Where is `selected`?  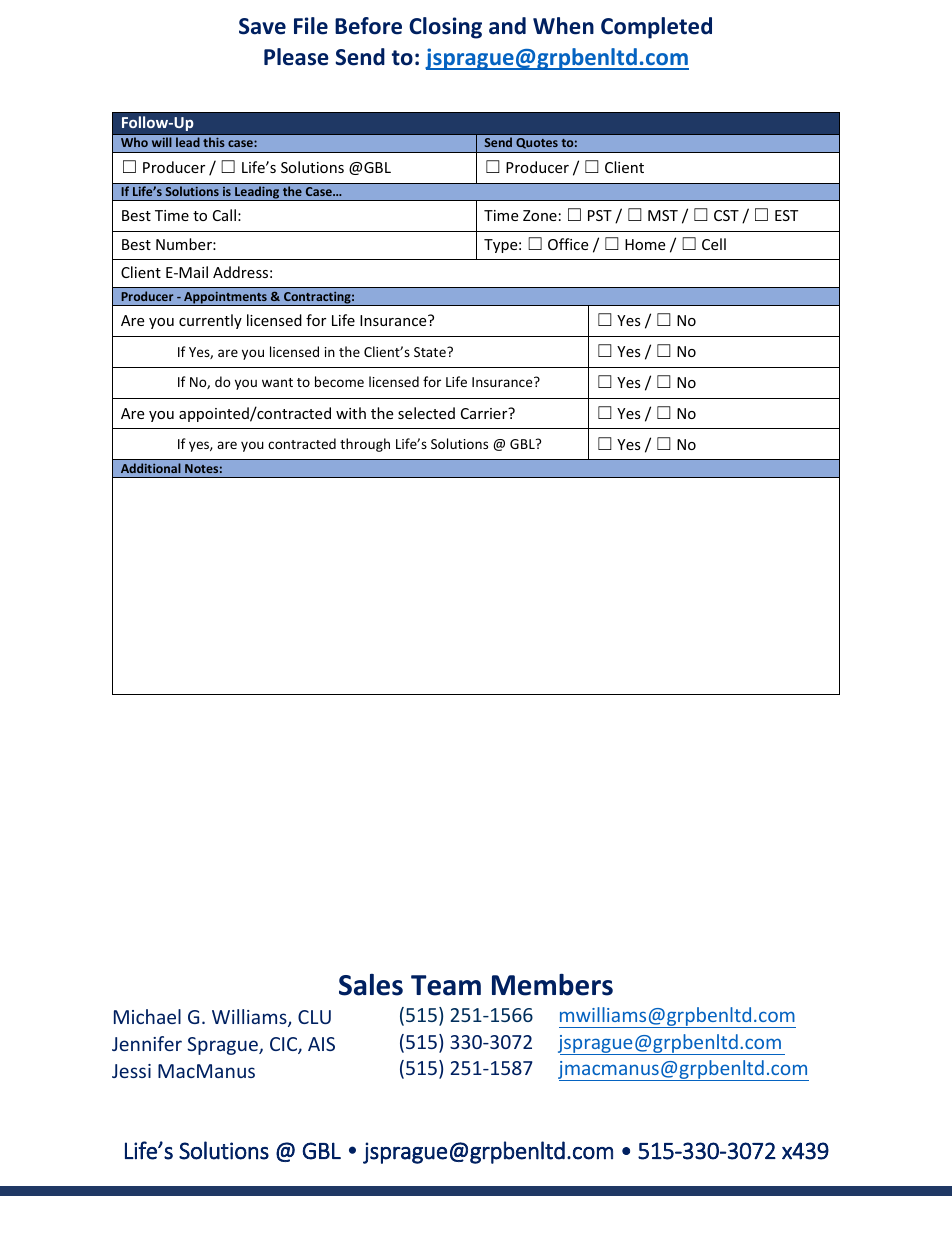
selected is located at coordinates (426, 413).
